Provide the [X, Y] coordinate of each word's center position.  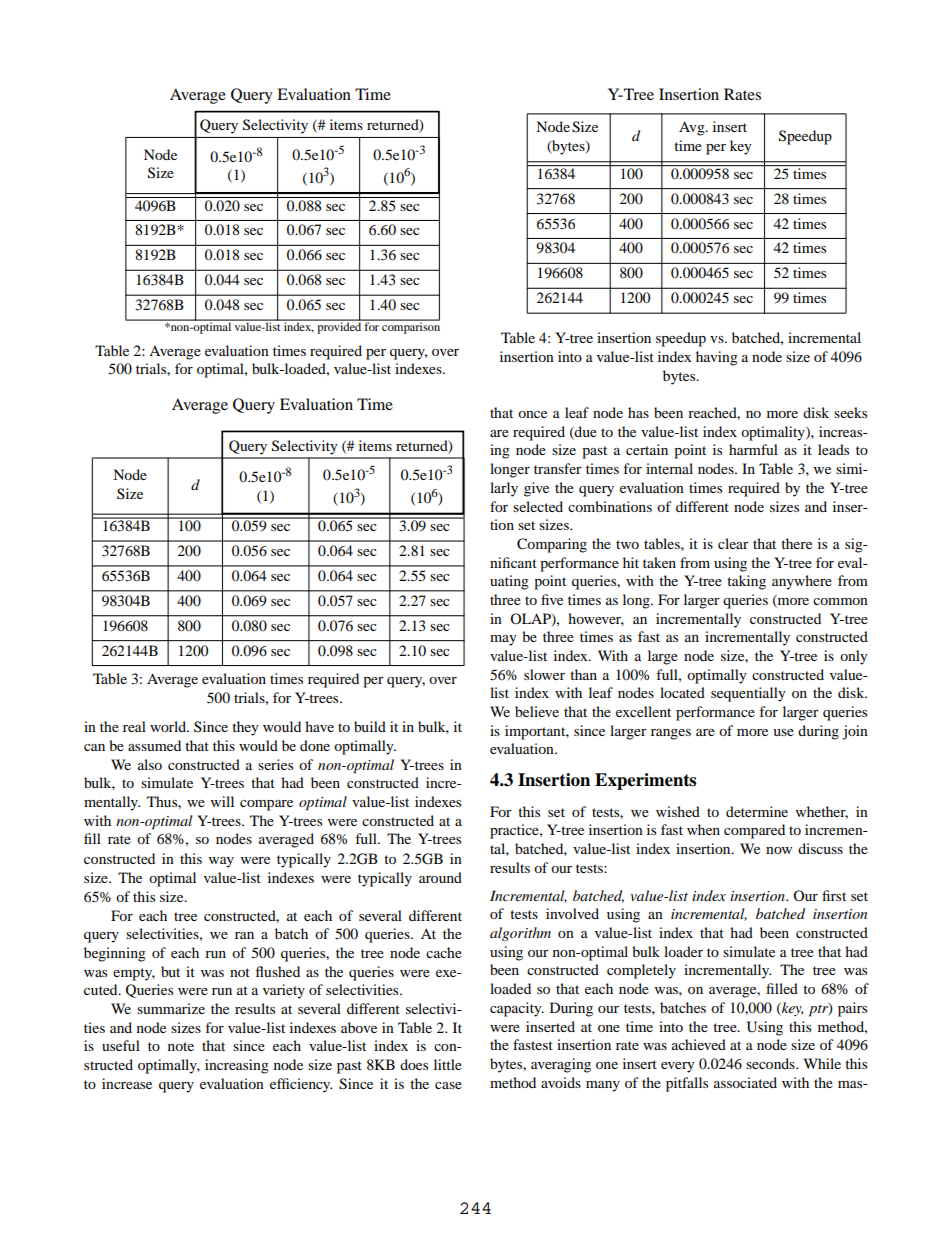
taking [746, 582]
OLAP [531, 619]
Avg [693, 128]
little [448, 1064]
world [169, 726]
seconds [771, 1063]
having [717, 358]
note [181, 1046]
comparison [410, 327]
